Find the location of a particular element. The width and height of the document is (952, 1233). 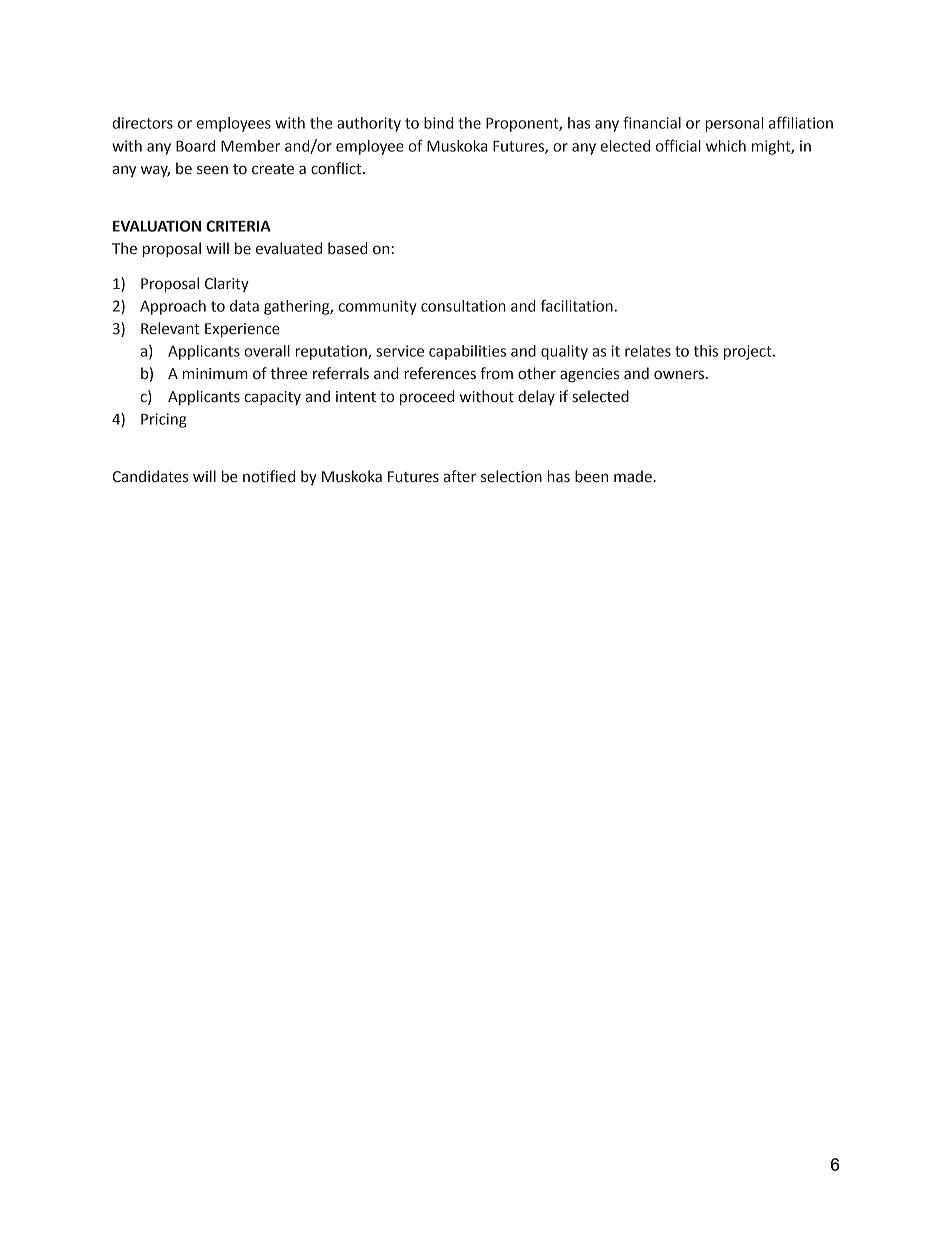

notified is located at coordinates (269, 476).
